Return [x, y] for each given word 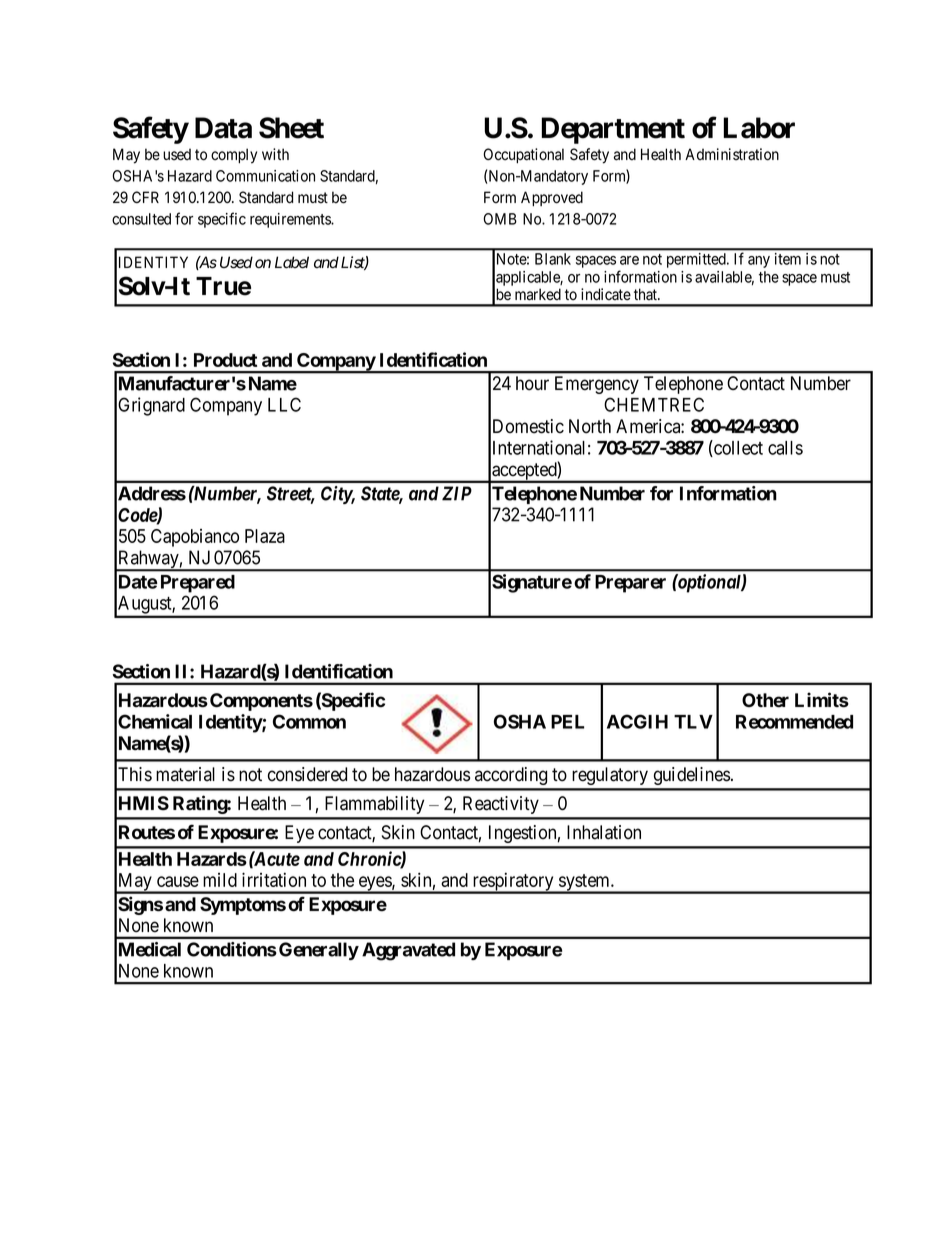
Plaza [265, 536]
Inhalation [604, 832]
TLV [693, 722]
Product [225, 360]
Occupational [523, 155]
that [646, 294]
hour [532, 383]
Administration [732, 154]
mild [220, 880]
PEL [567, 722]
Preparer [630, 584]
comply [234, 156]
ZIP [457, 493]
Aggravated [408, 951]
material [185, 774]
